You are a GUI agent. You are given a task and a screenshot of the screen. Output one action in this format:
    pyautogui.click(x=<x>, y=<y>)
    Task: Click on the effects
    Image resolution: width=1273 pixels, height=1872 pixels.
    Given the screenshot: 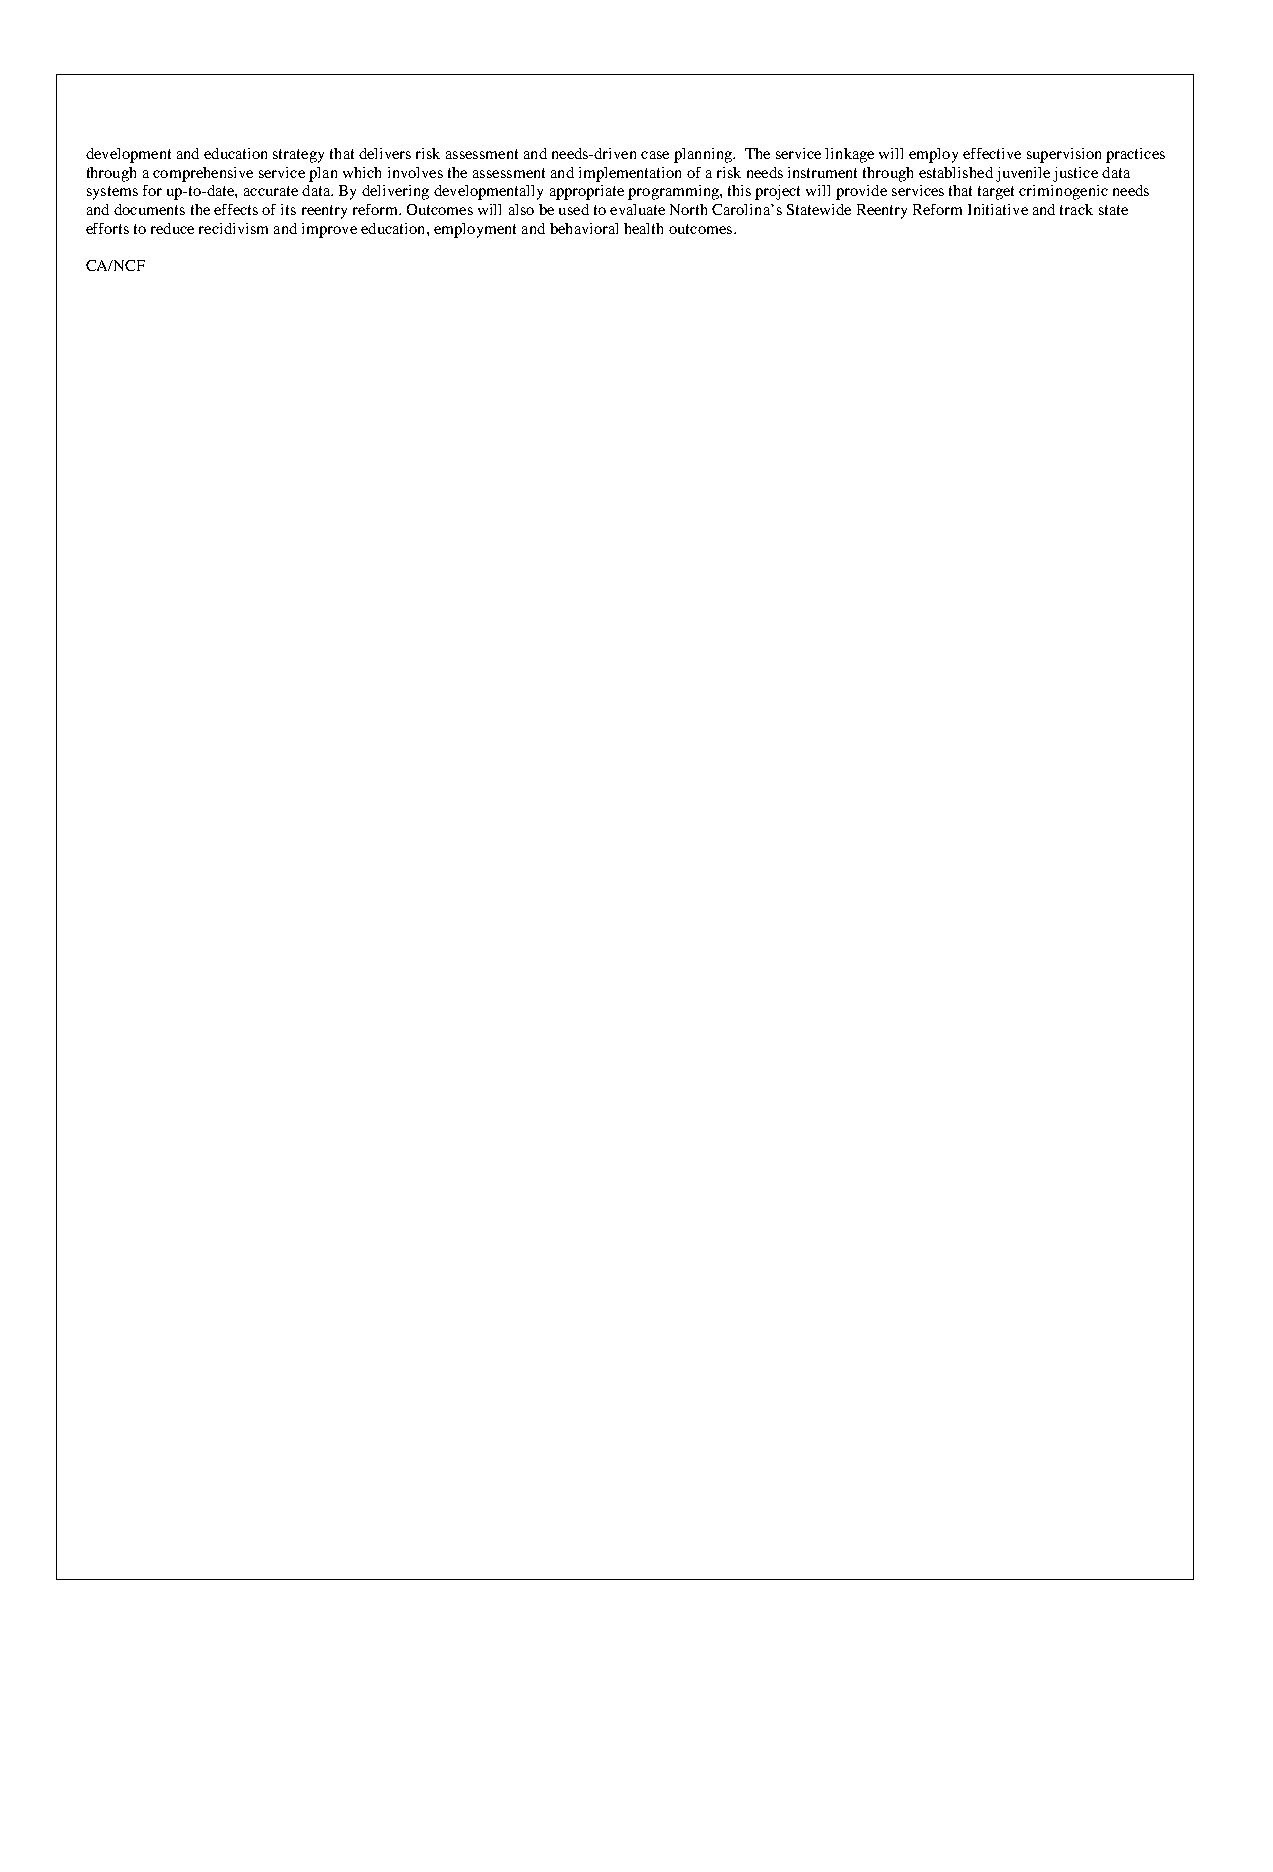 What is the action you would take?
    pyautogui.click(x=236, y=209)
